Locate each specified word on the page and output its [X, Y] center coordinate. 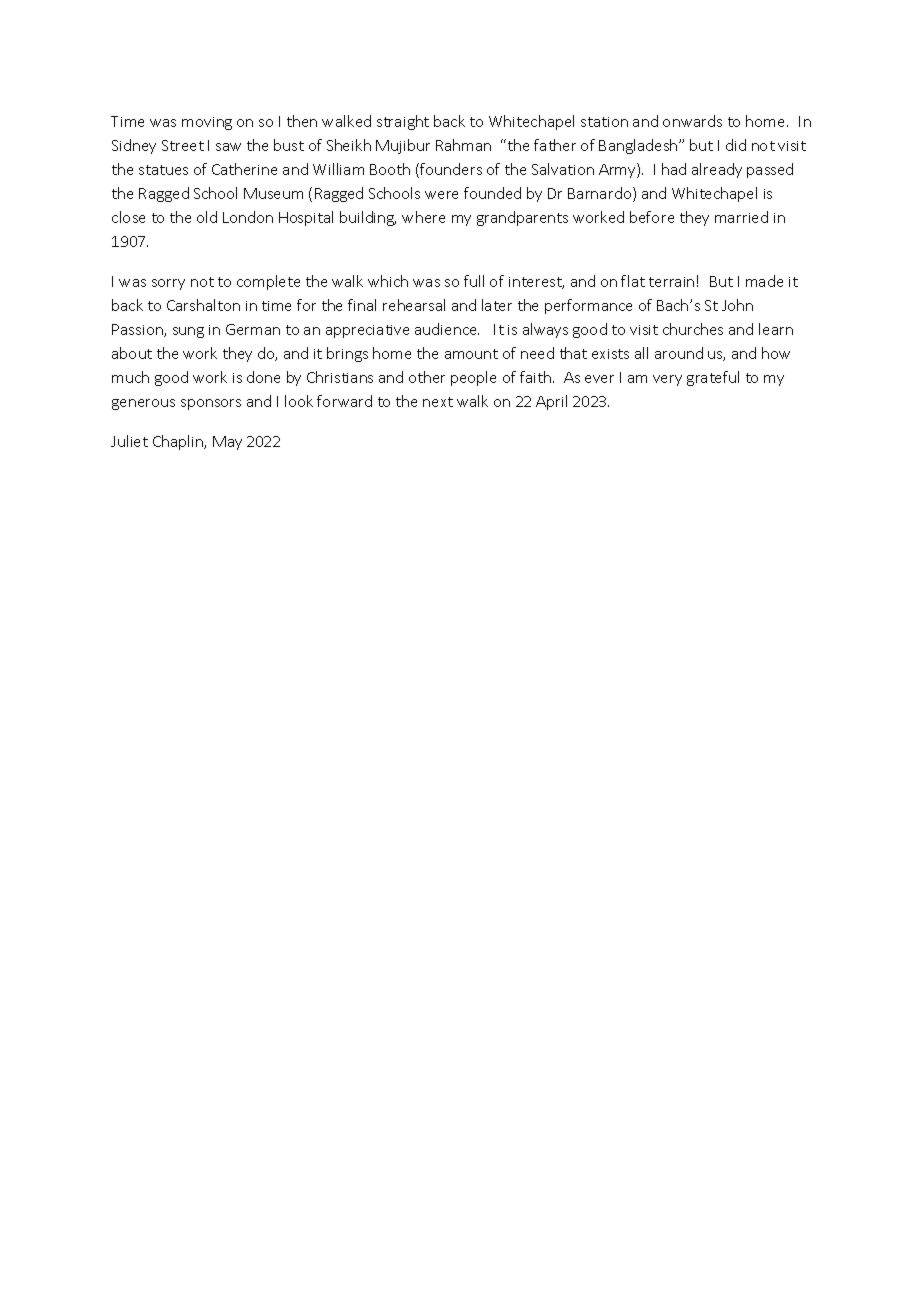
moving [207, 123]
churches [693, 329]
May [227, 443]
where [423, 217]
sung [188, 332]
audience [447, 329]
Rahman [463, 145]
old [207, 217]
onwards [692, 121]
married [741, 217]
